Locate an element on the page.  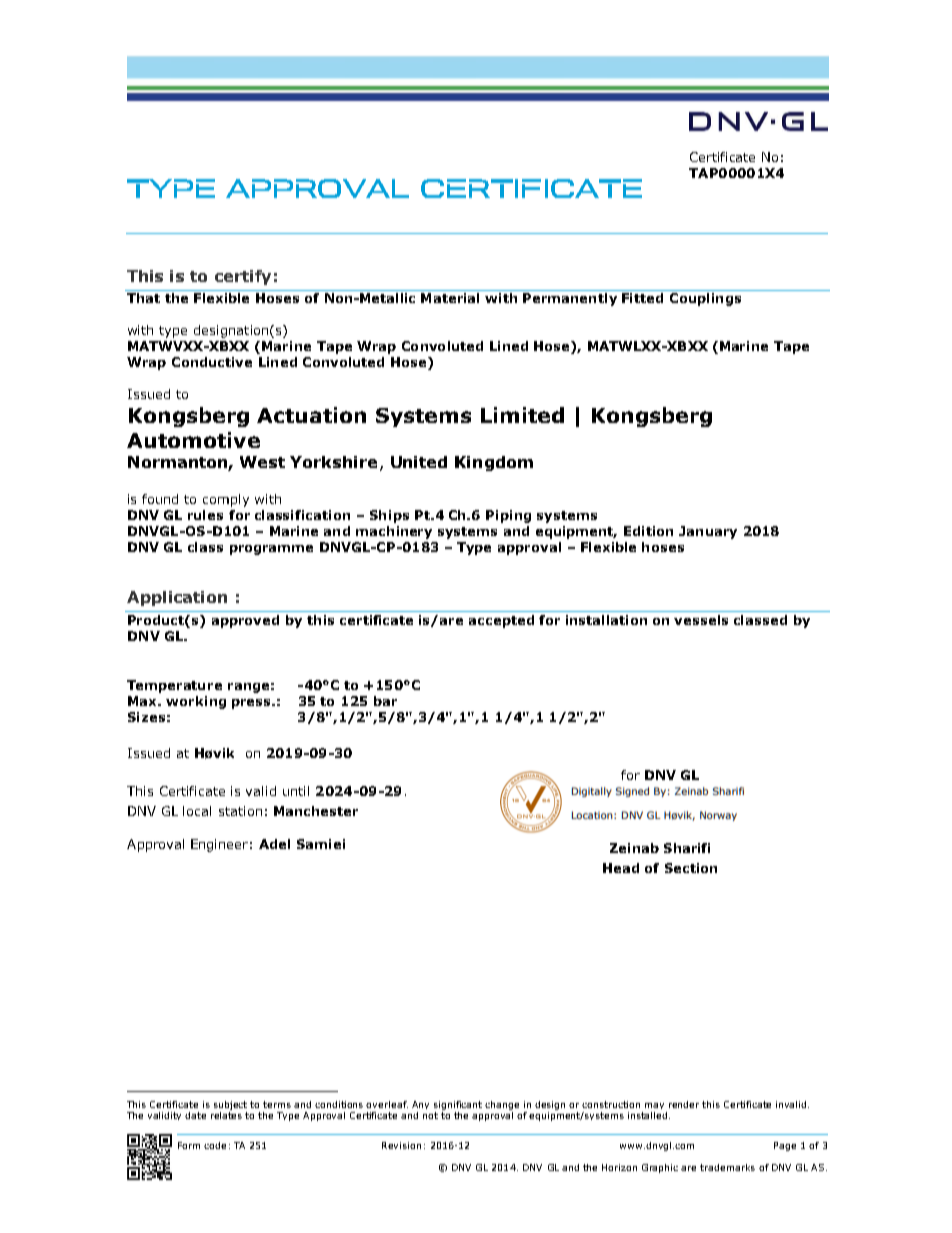
vessels is located at coordinates (701, 620).
